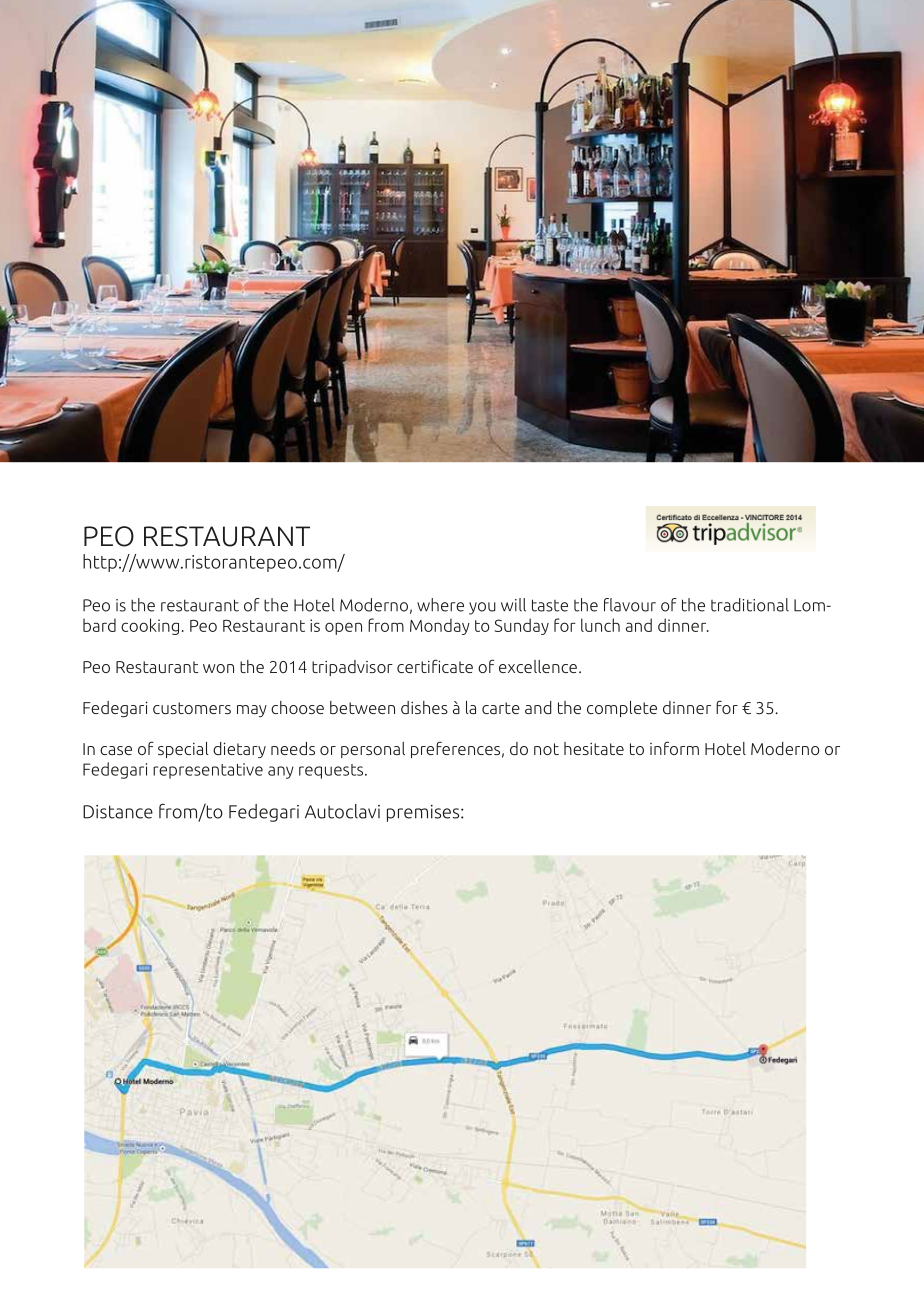  I want to click on open, so click(343, 628).
